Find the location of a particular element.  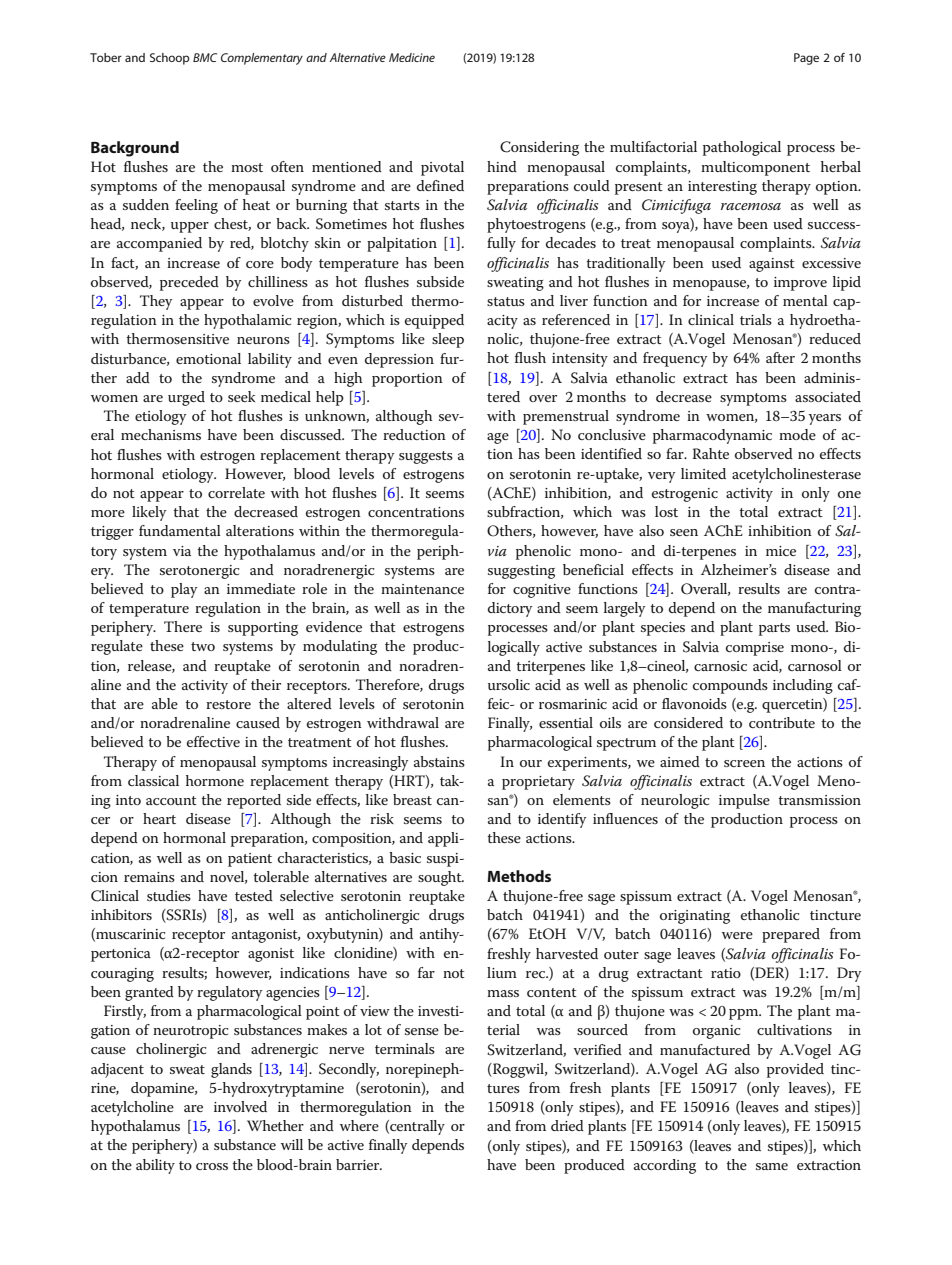

suggests is located at coordinates (426, 457).
